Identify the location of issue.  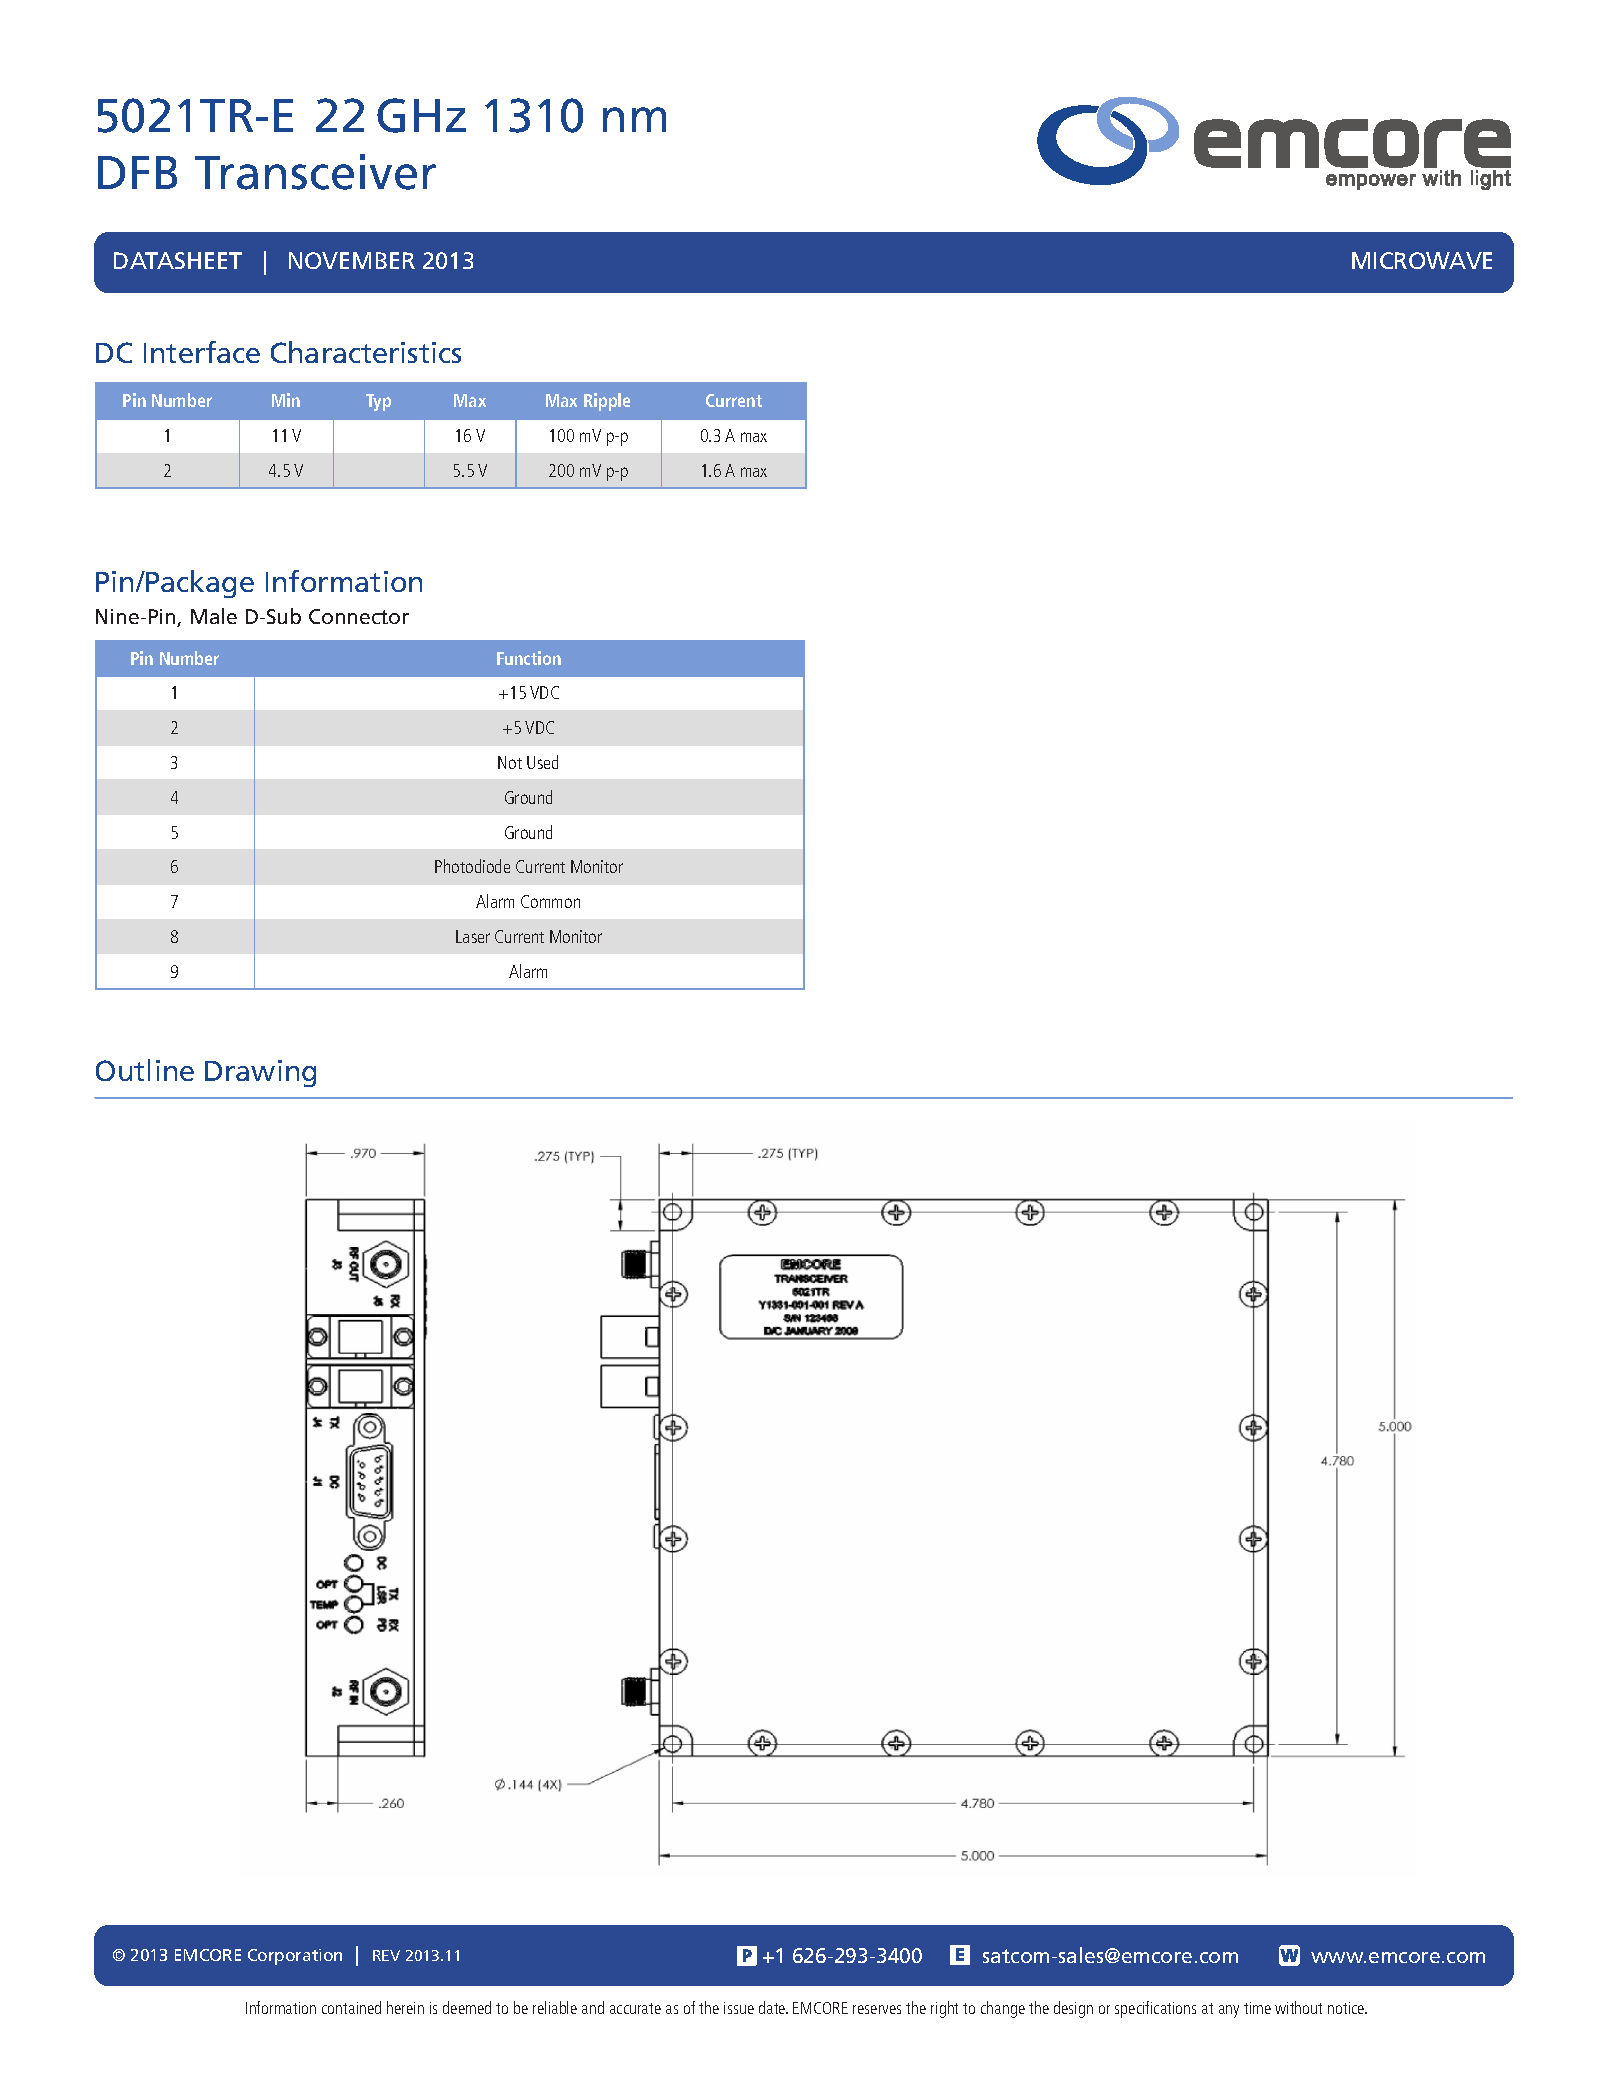
(739, 2008).
